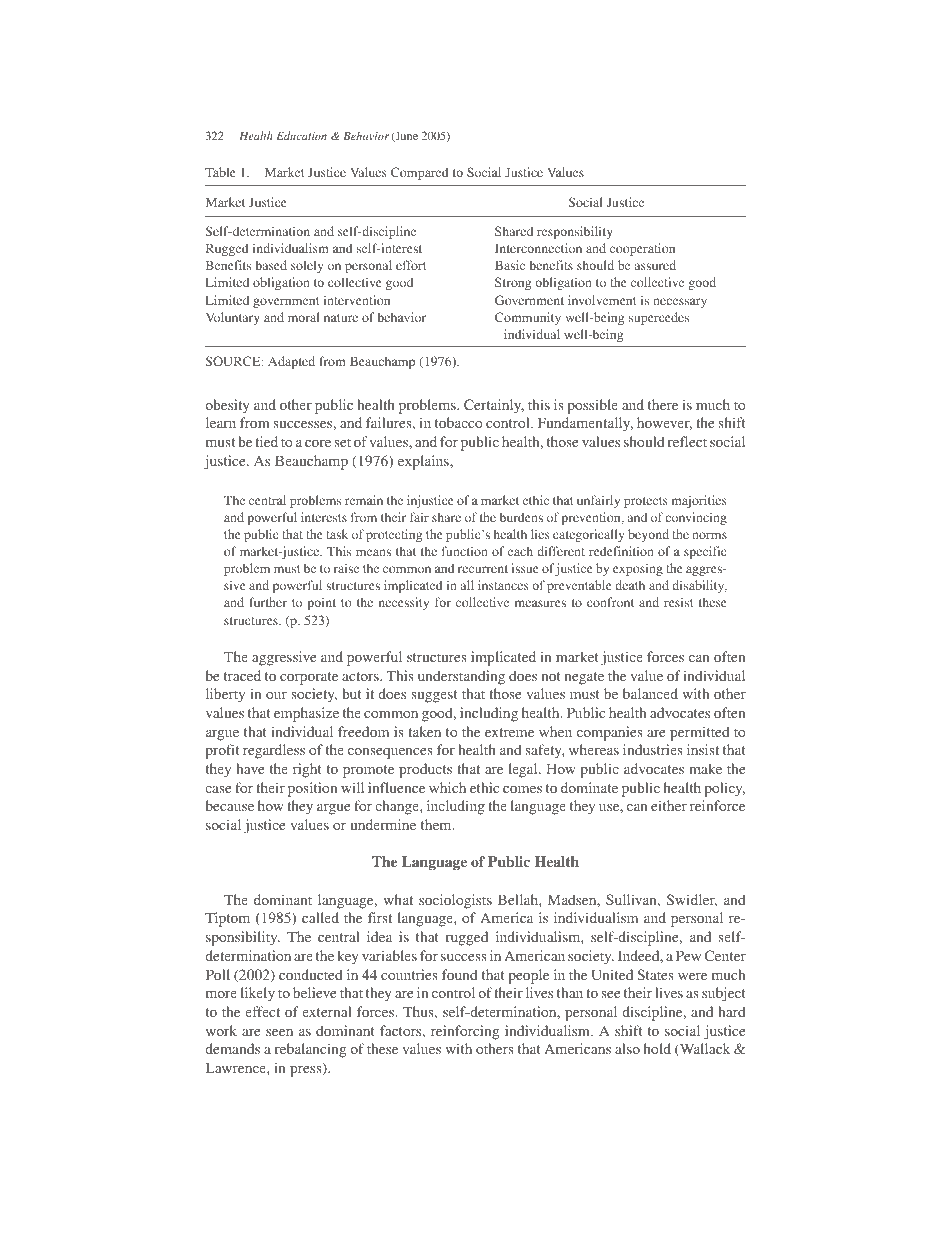 The width and height of the screenshot is (952, 1233). I want to click on burdens, so click(521, 517).
